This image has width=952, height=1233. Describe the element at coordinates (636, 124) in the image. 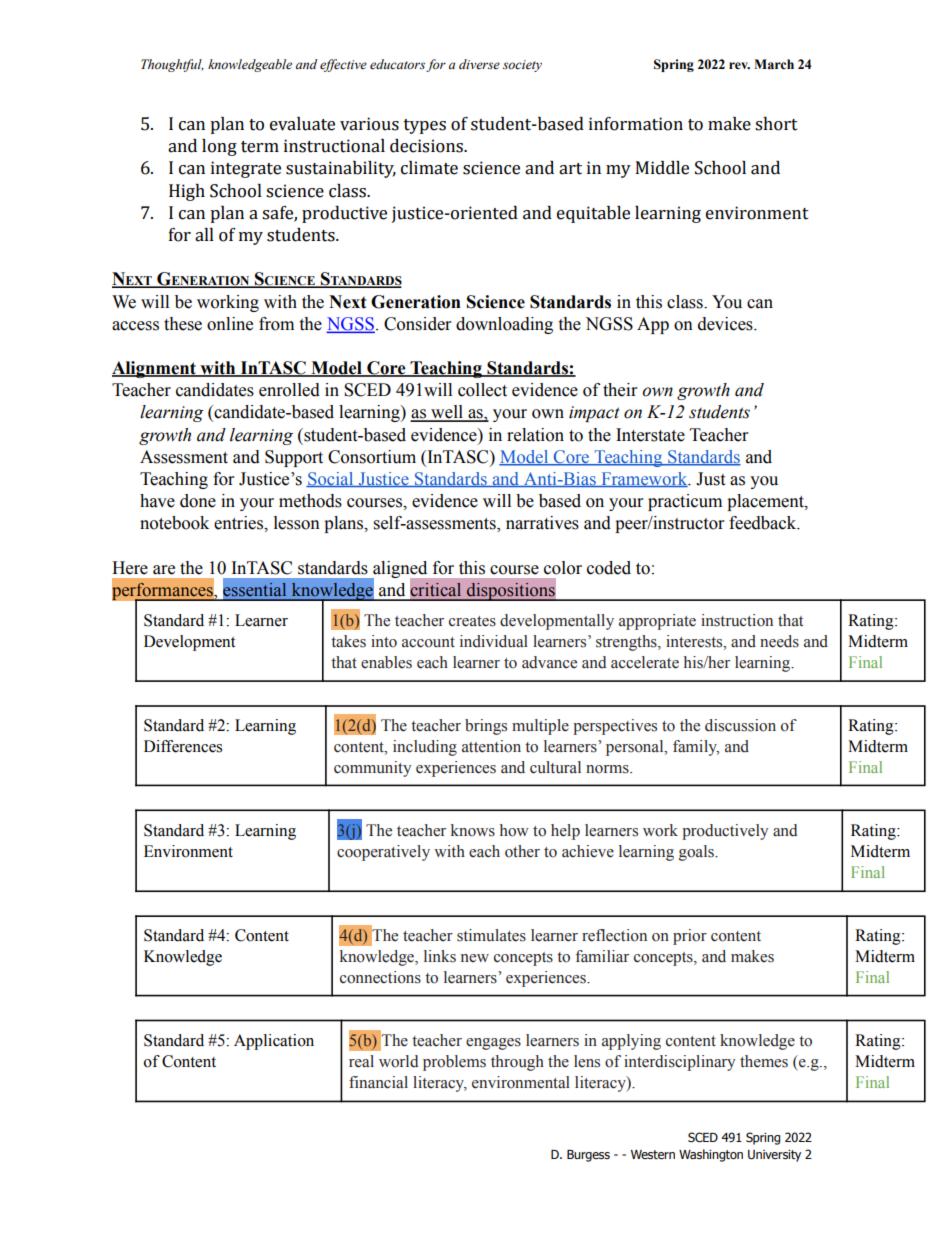

I see `information` at that location.
